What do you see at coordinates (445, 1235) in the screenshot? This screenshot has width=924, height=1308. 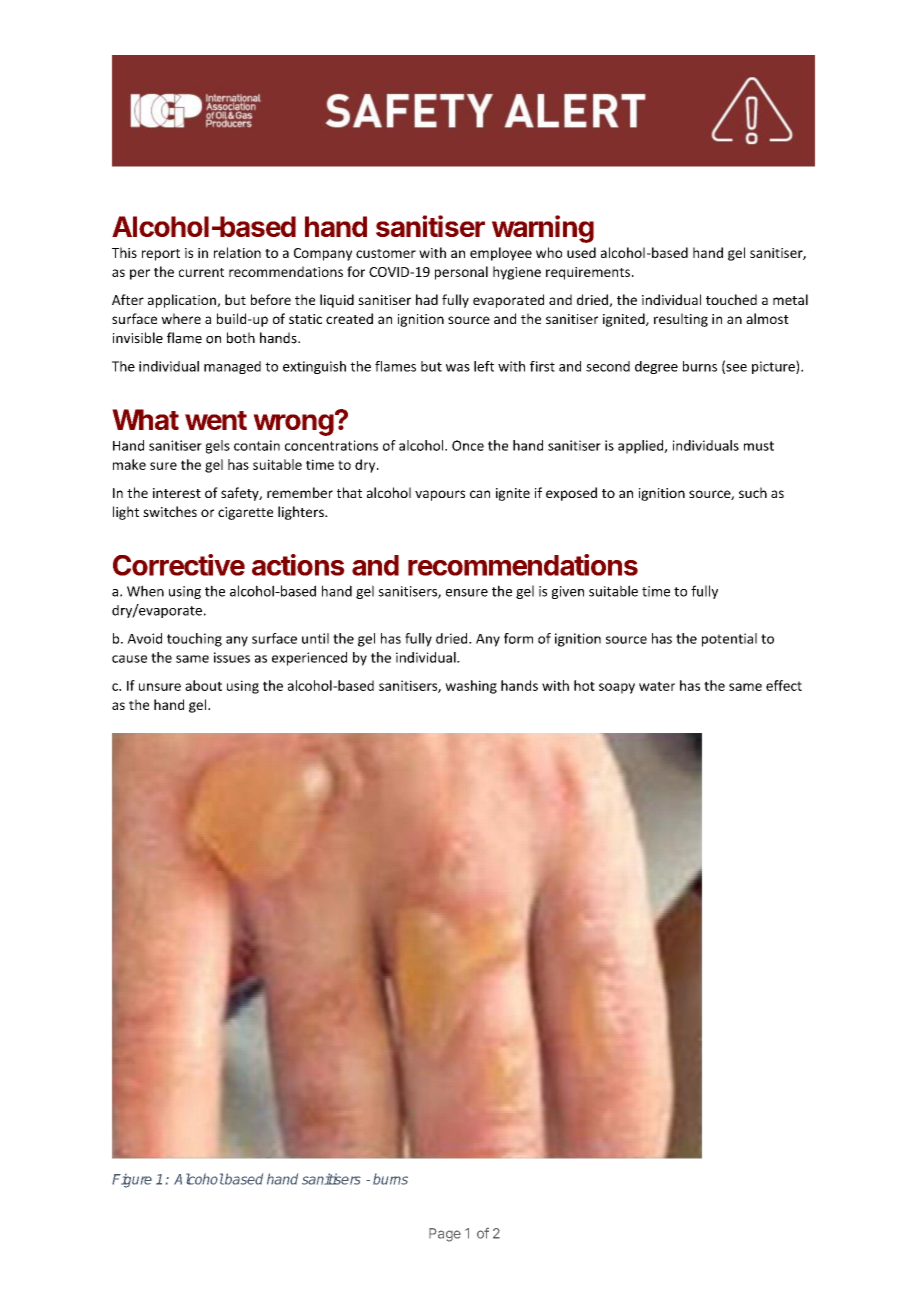 I see `Page` at bounding box center [445, 1235].
